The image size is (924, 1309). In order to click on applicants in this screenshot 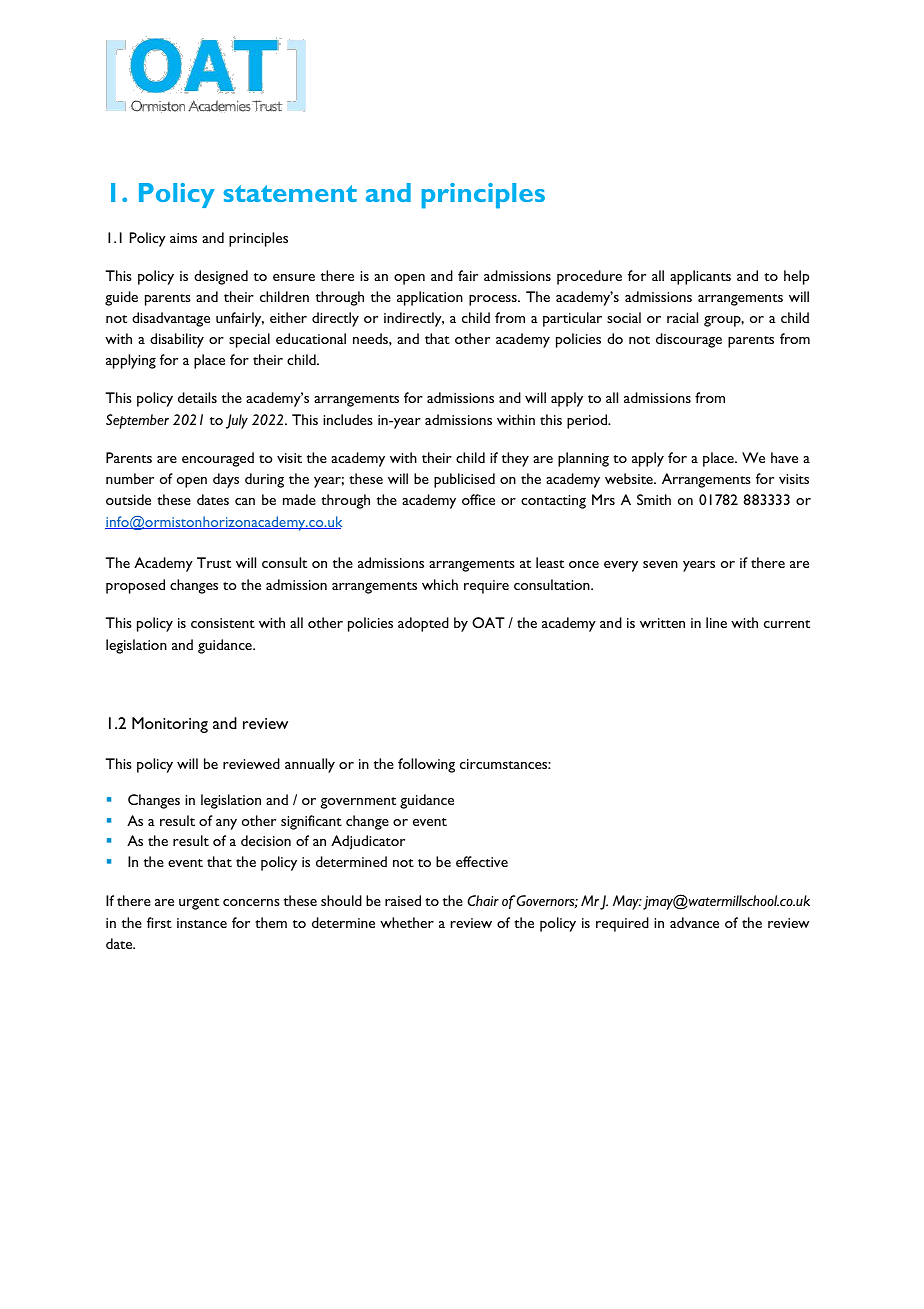, I will do `click(700, 277)`.
